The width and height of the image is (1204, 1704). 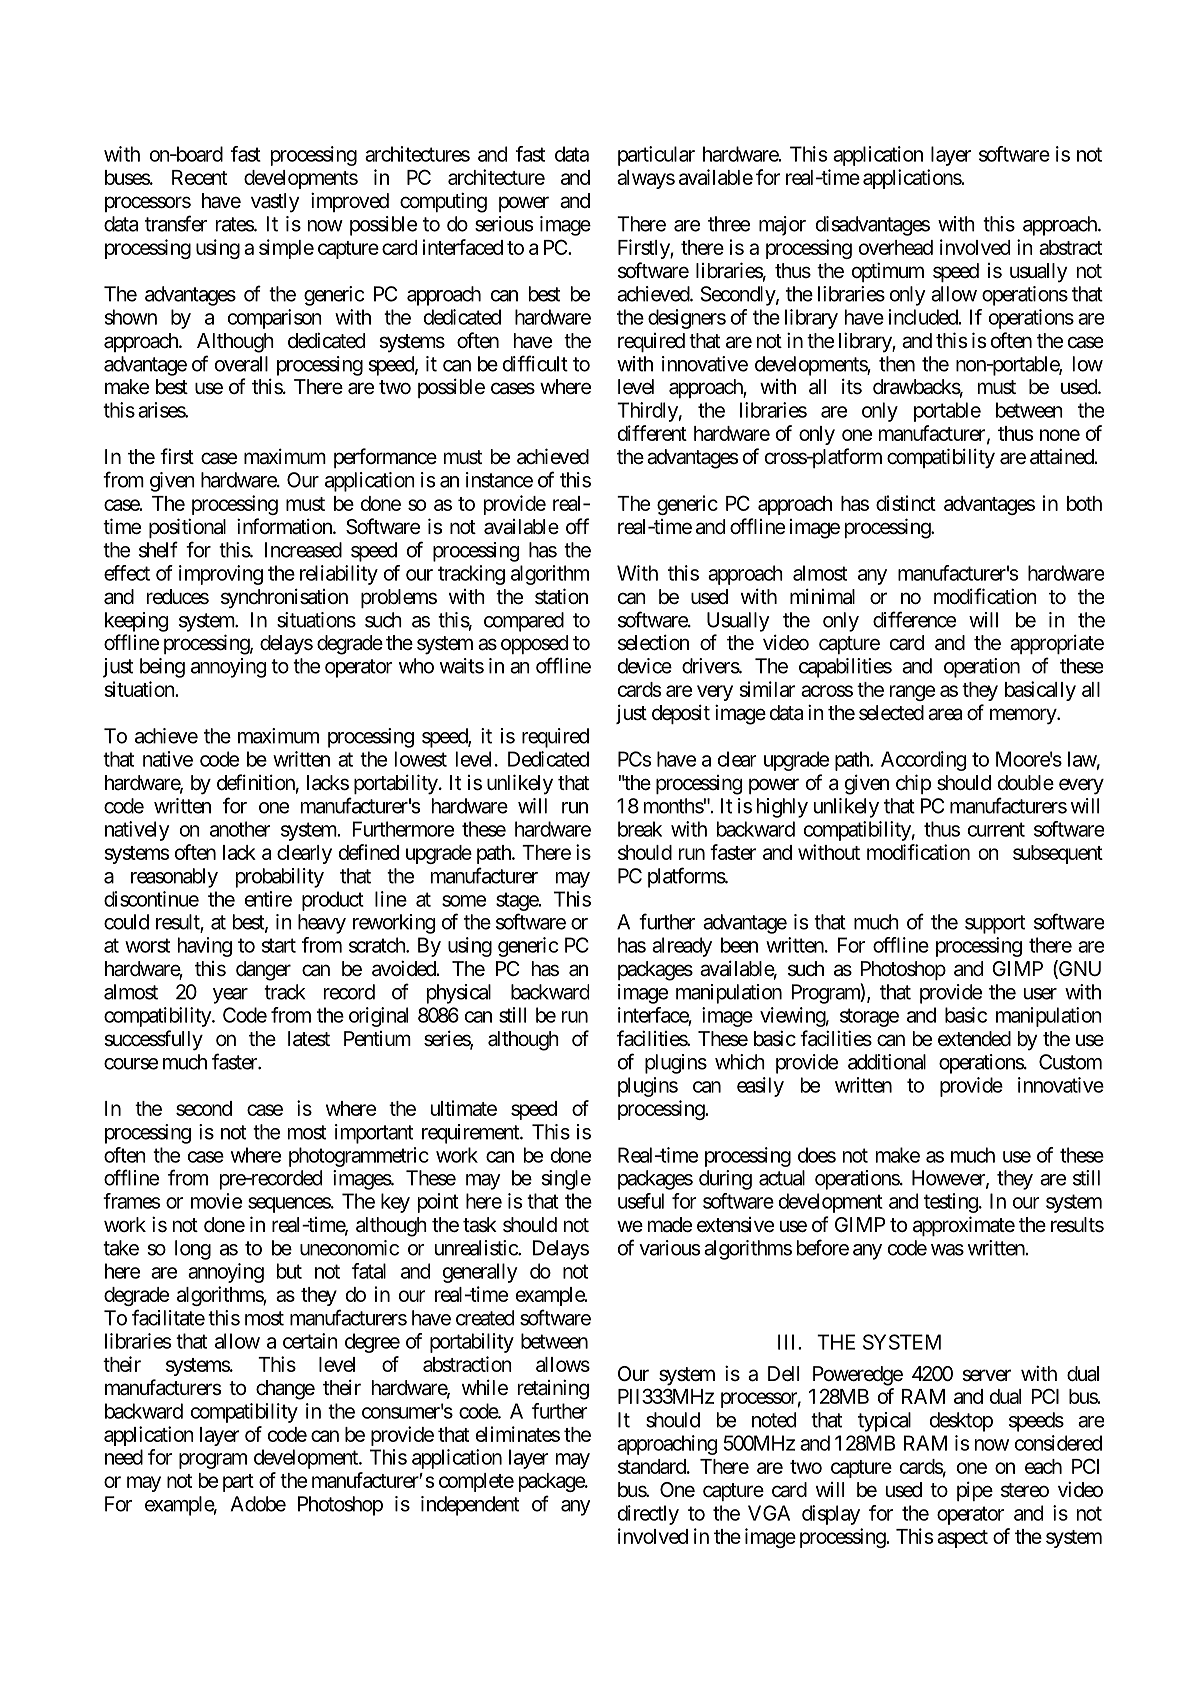 What do you see at coordinates (740, 1062) in the image?
I see `which` at bounding box center [740, 1062].
